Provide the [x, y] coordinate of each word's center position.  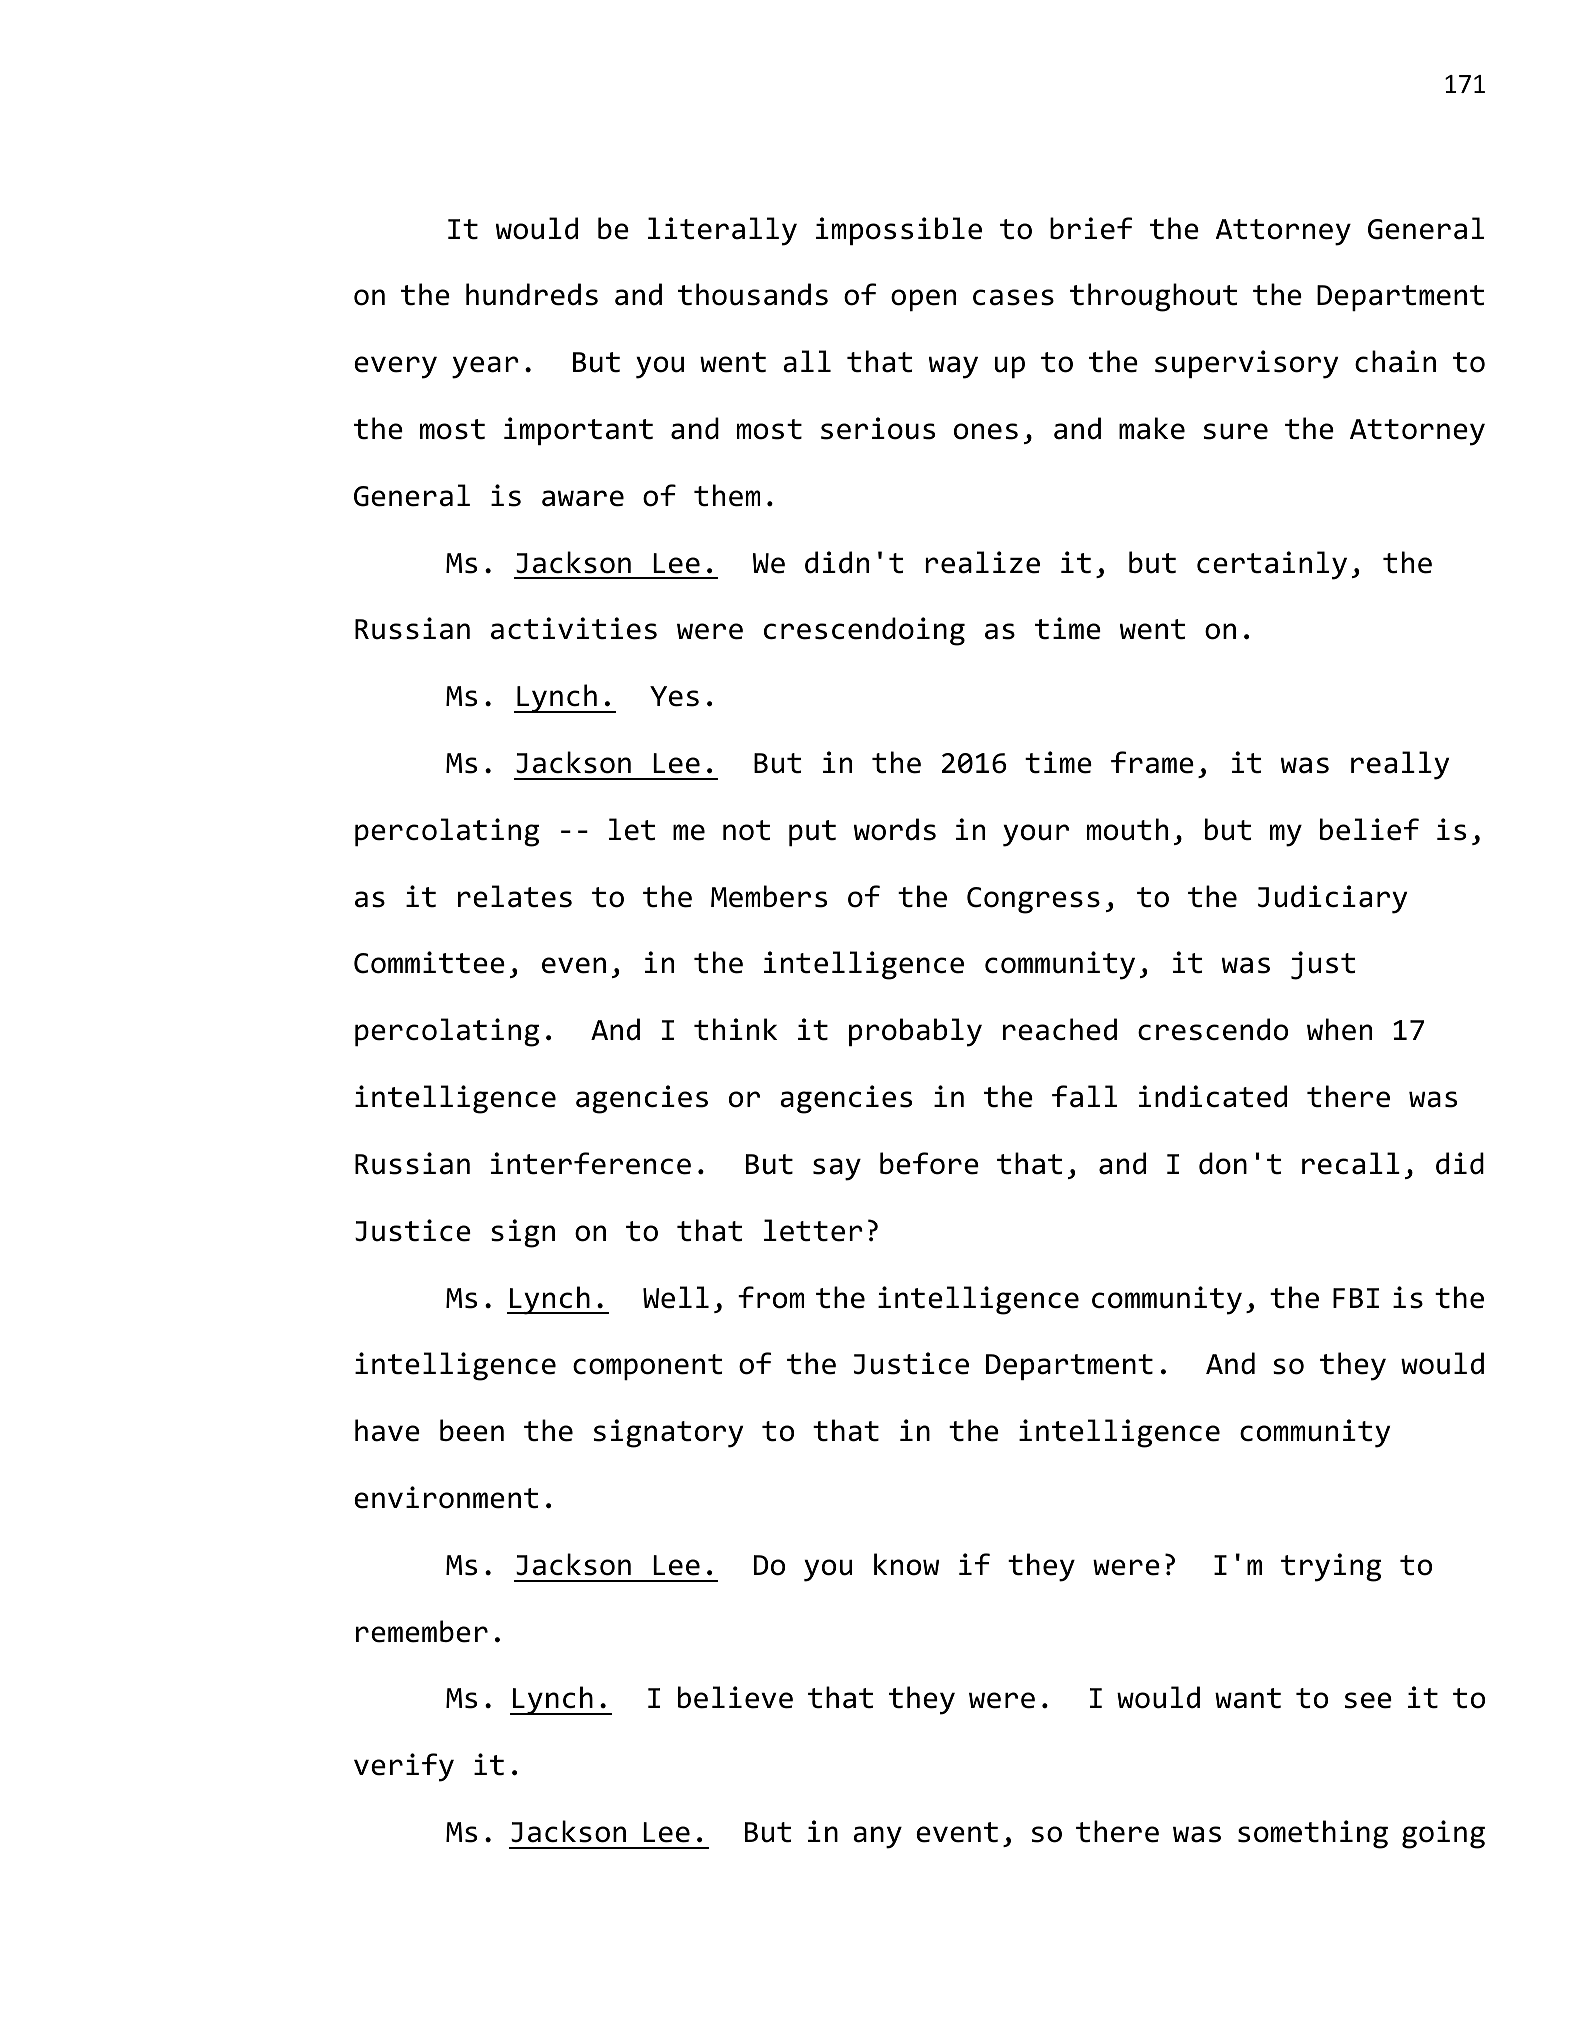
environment [446, 1497]
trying [1331, 1567]
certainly [1272, 565]
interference [591, 1163]
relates [515, 896]
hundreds [532, 294]
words [895, 829]
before [929, 1163]
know [906, 1564]
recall [1351, 1163]
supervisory [1246, 364]
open [923, 300]
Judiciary [1332, 899]
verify [404, 1767]
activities [574, 628]
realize [982, 562]
